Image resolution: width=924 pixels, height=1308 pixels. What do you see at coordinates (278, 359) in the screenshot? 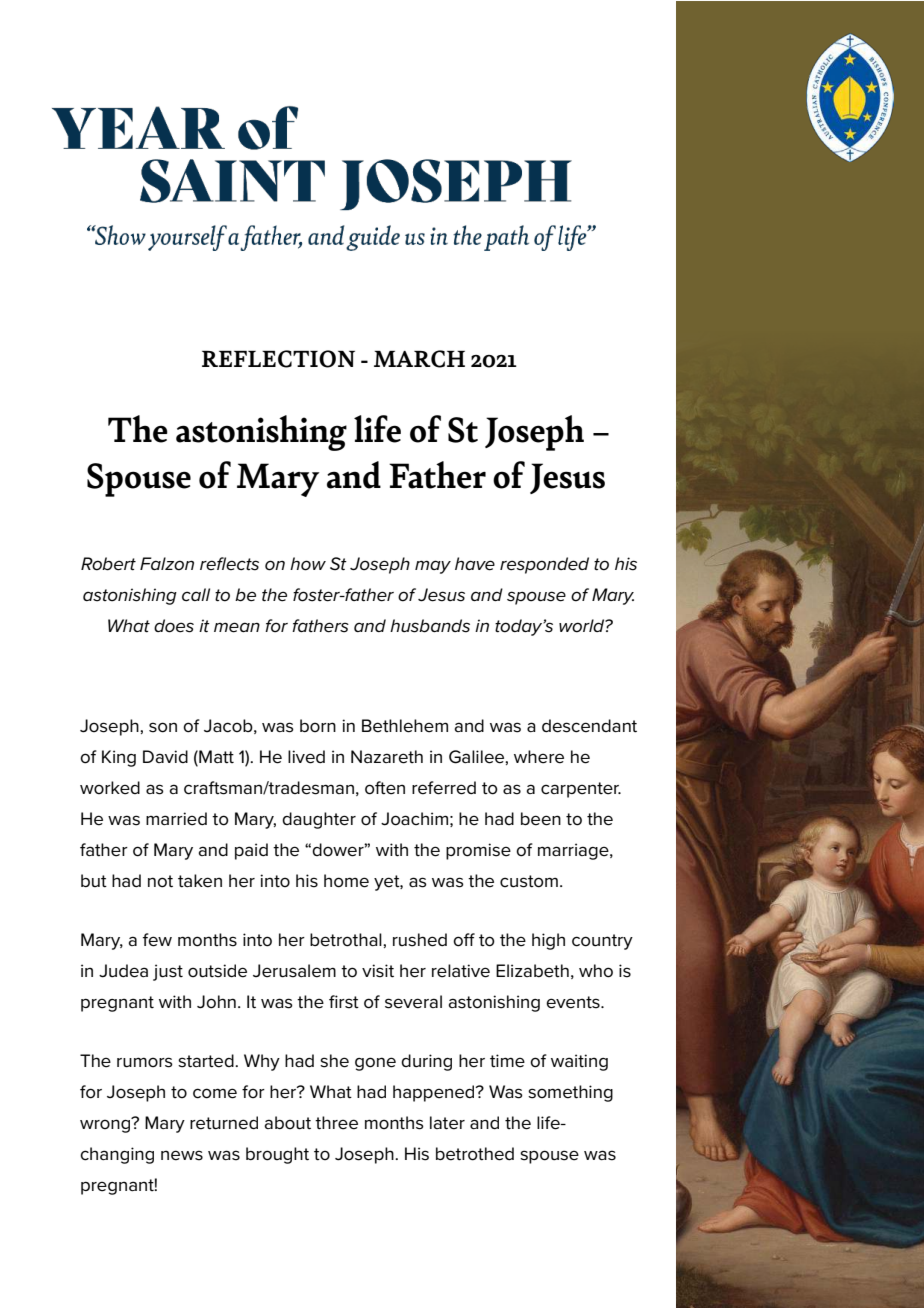
I see `REFLECTION` at bounding box center [278, 359].
